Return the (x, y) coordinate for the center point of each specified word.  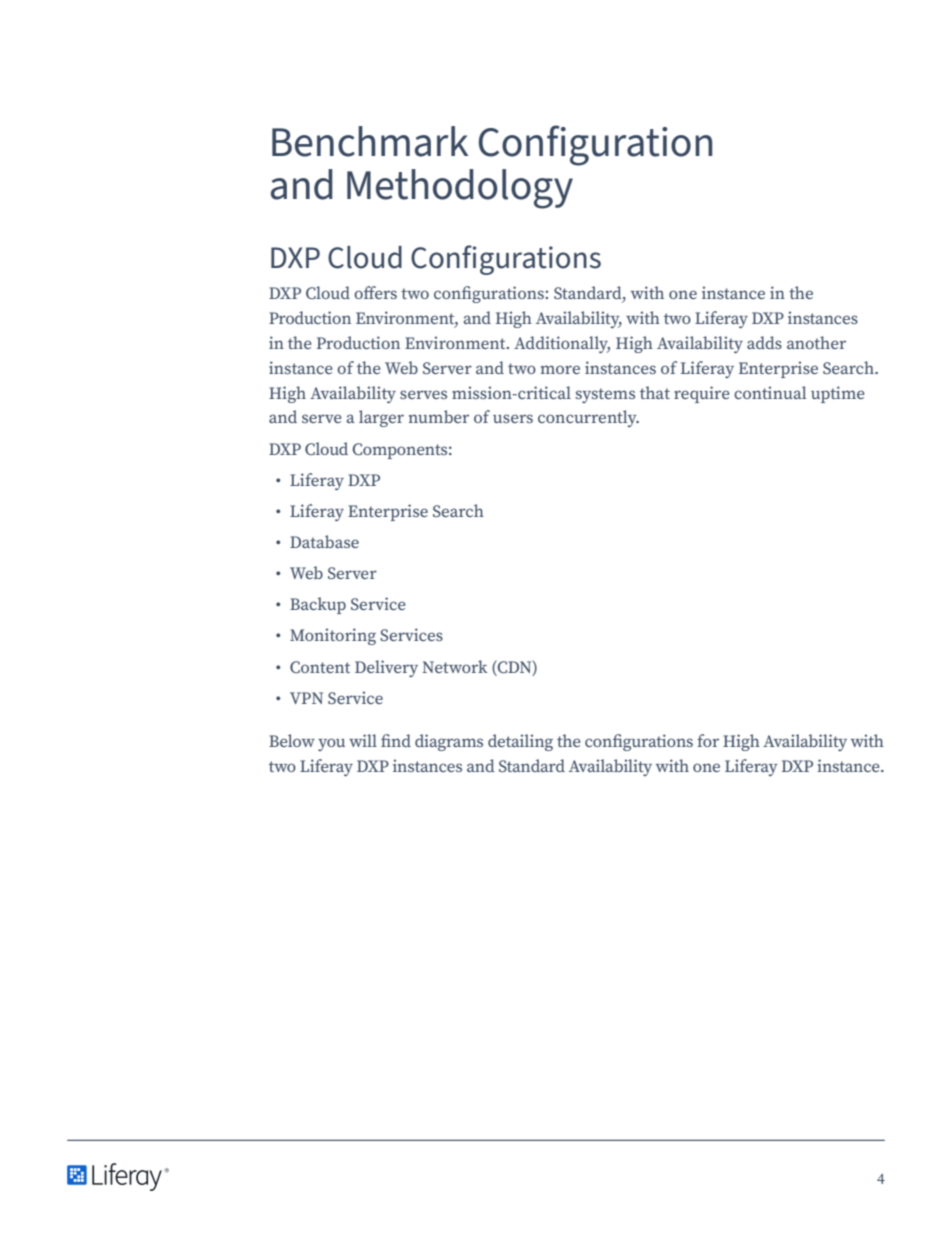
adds (764, 342)
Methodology (460, 189)
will (363, 740)
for (708, 740)
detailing (520, 742)
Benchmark (370, 141)
